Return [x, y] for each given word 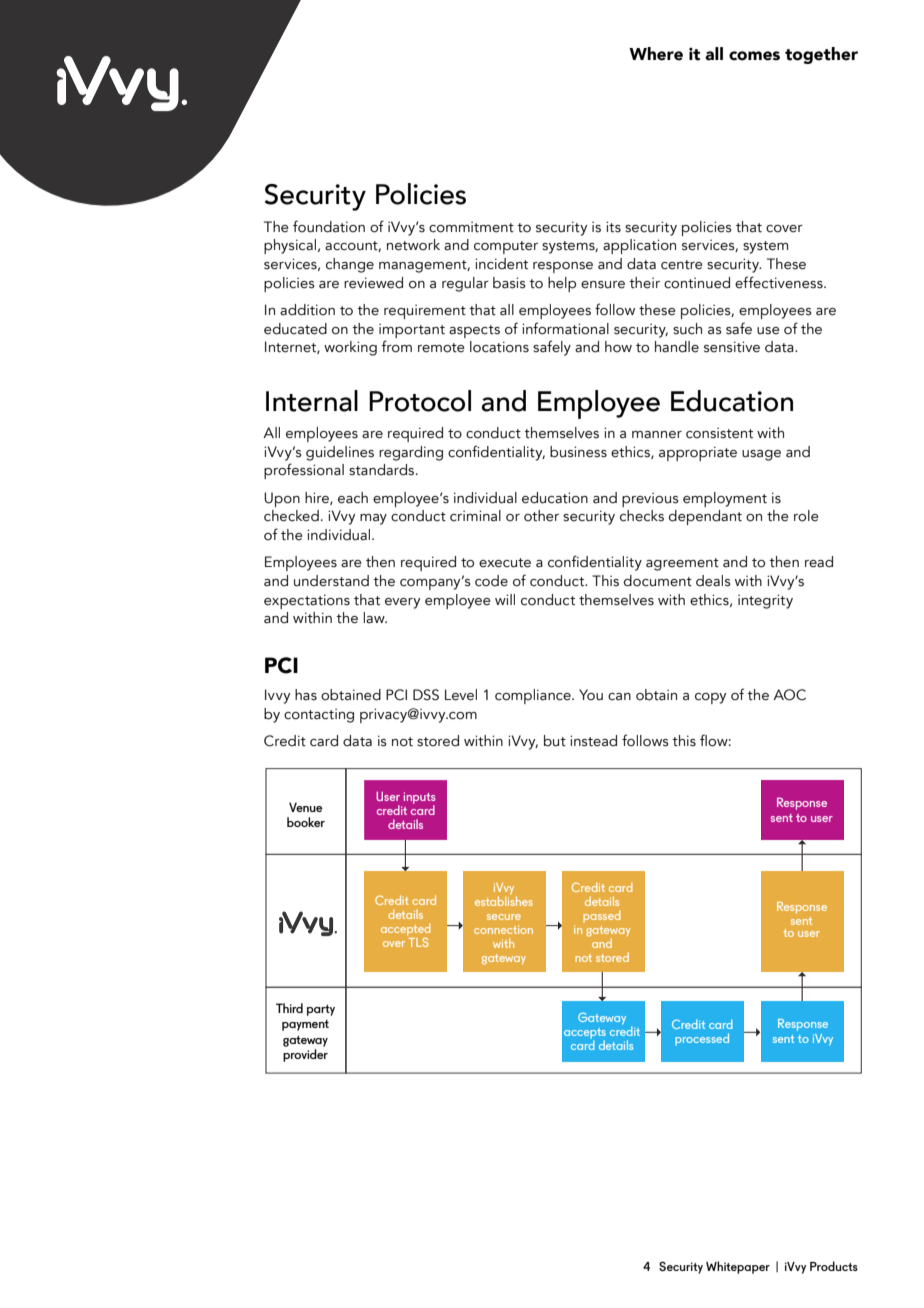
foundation [329, 226]
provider [305, 1055]
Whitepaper [738, 1267]
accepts [585, 1034]
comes [754, 56]
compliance [534, 696]
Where [656, 54]
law [375, 618]
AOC [789, 695]
